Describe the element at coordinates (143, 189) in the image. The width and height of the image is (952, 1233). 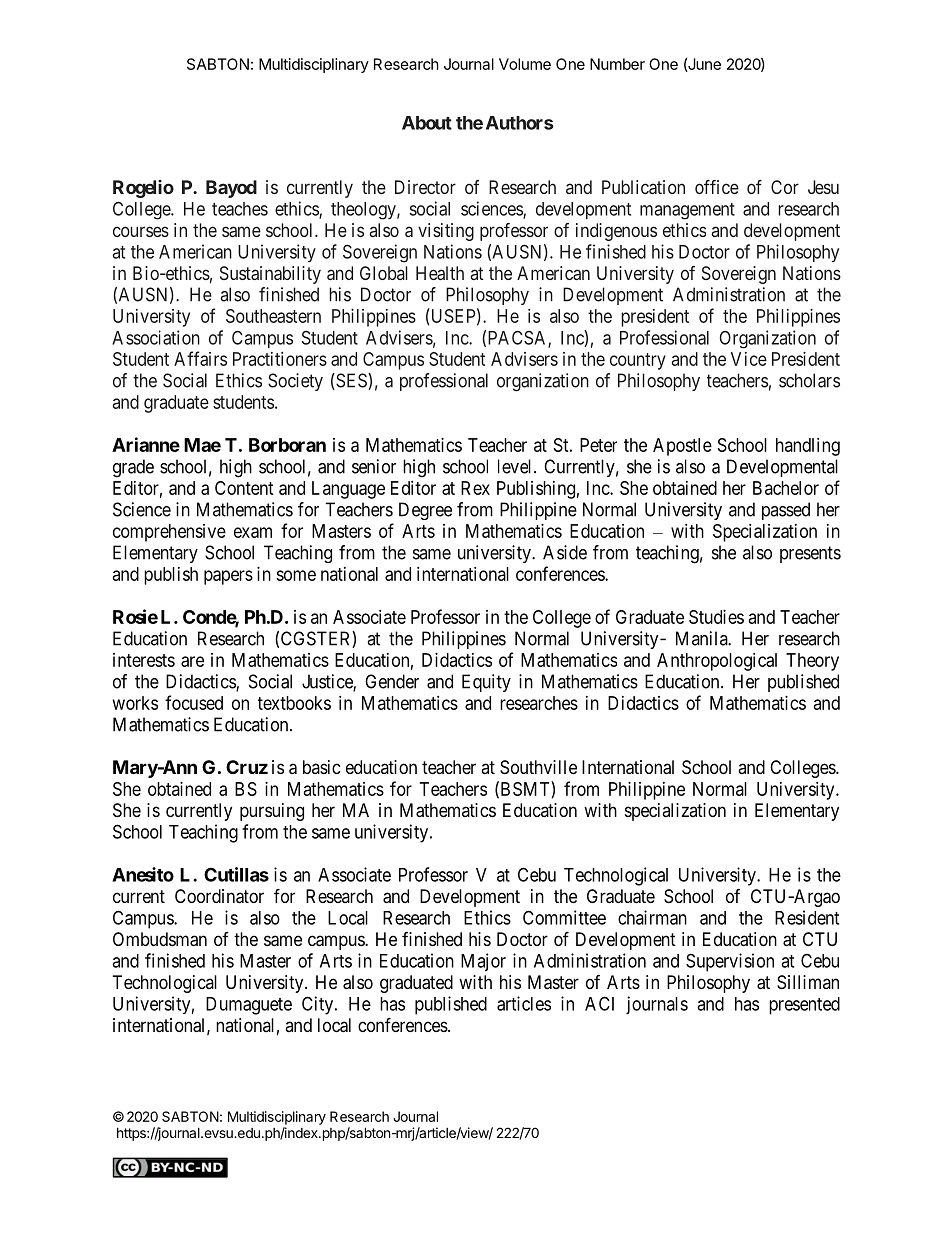
I see `Rogelio` at that location.
